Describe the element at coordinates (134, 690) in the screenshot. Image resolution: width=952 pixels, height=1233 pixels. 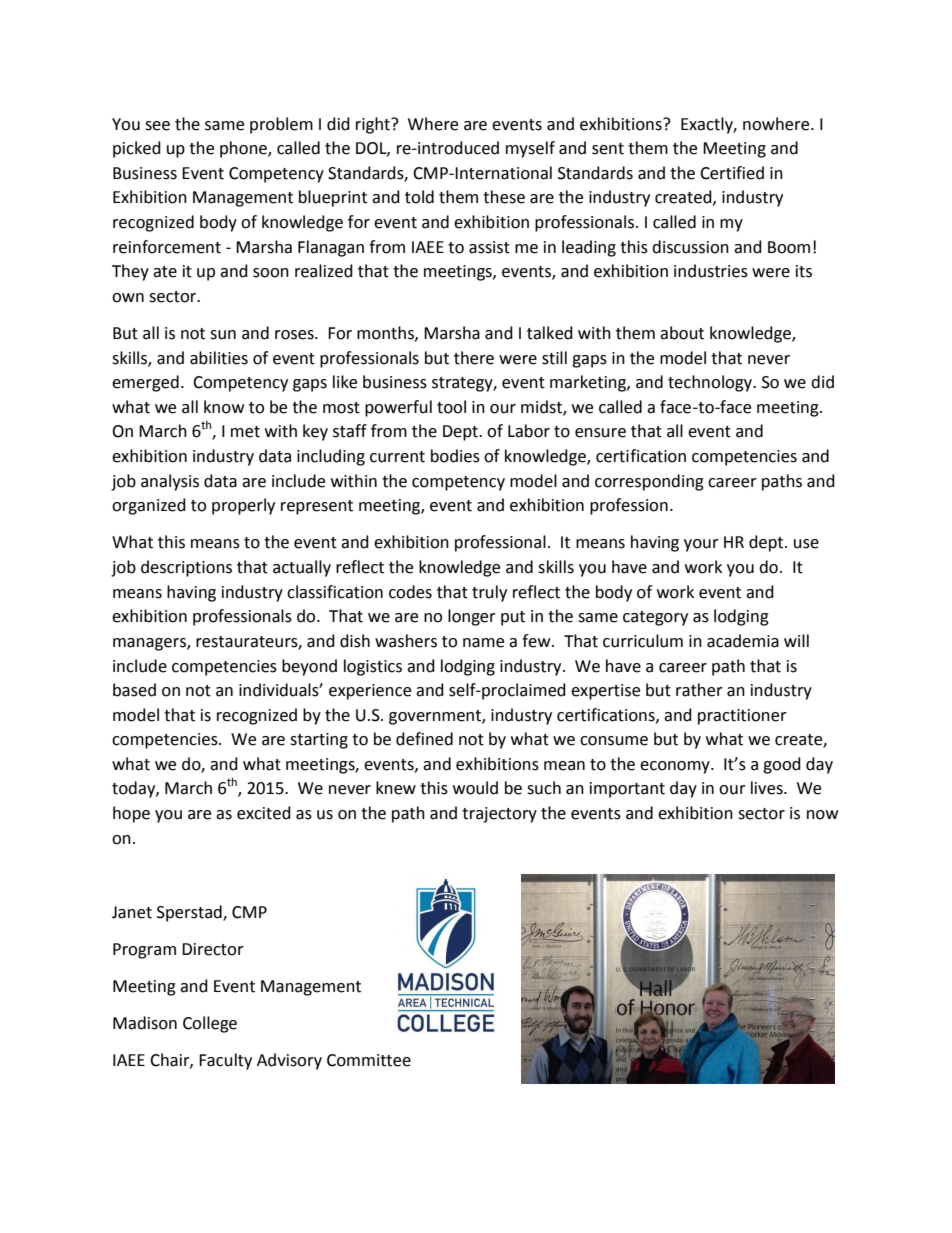
I see `based` at that location.
